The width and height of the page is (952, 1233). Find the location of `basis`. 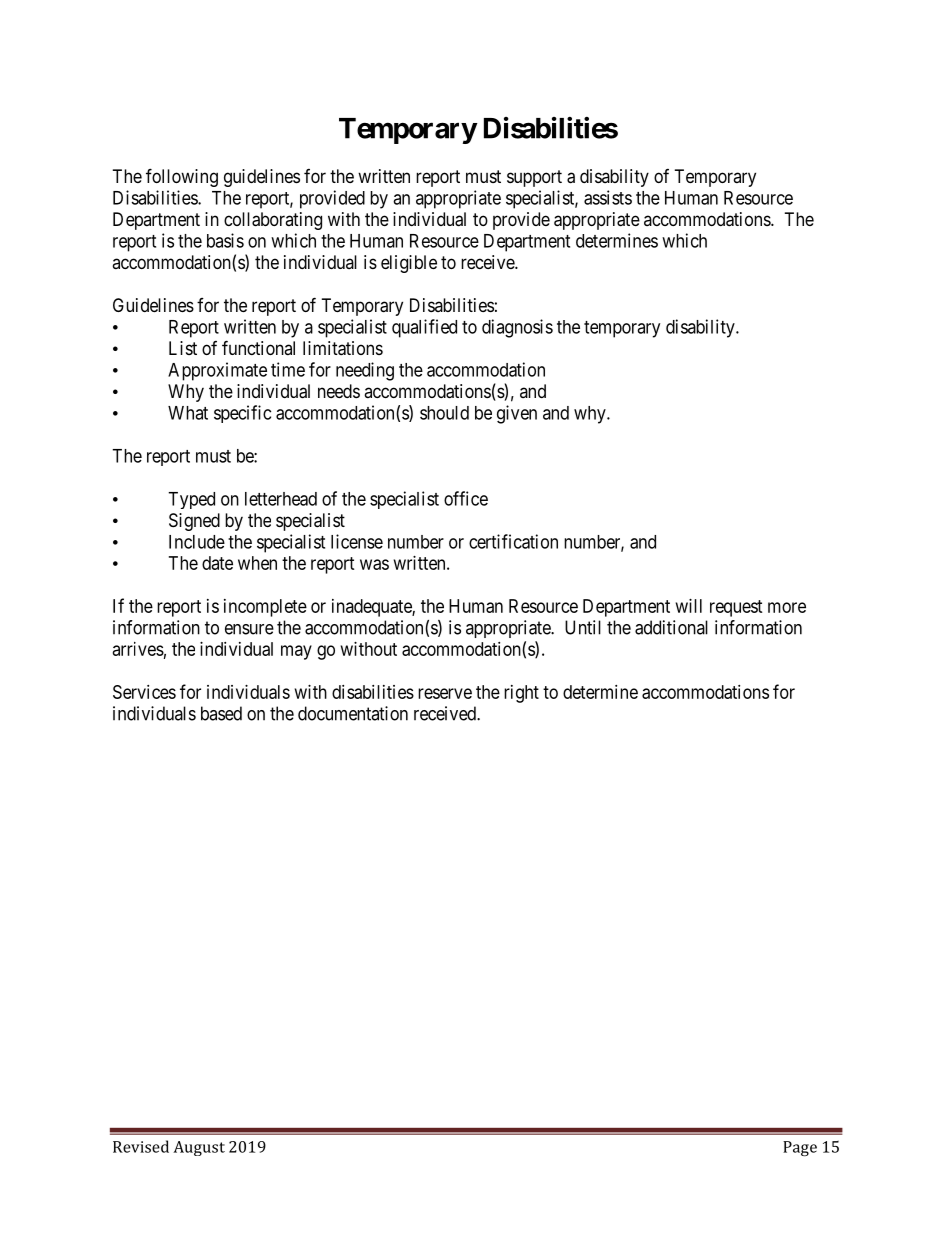

basis is located at coordinates (225, 240).
